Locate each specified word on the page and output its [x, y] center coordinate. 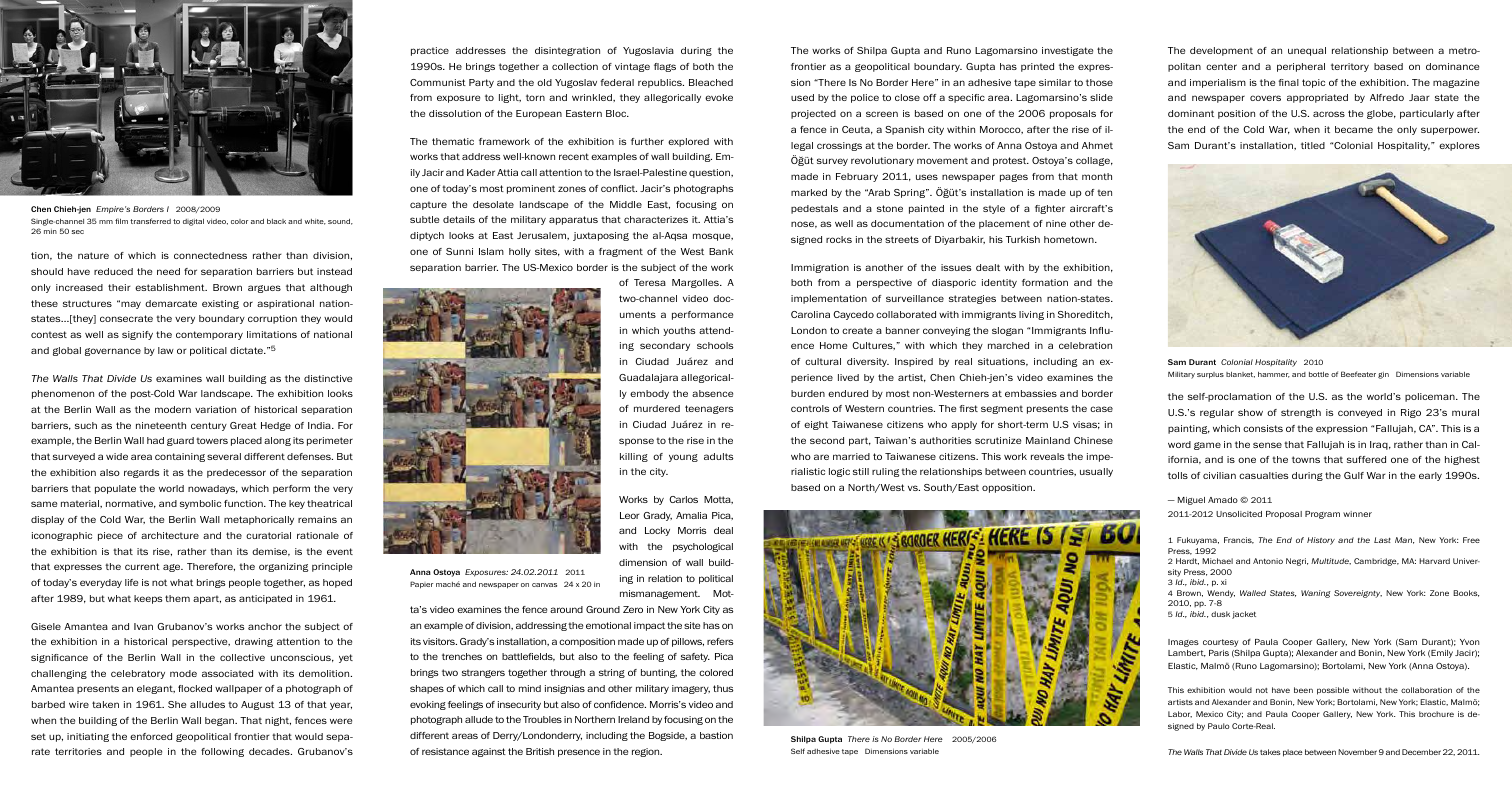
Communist [438, 82]
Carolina [810, 314]
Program [1322, 515]
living [1031, 315]
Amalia [691, 515]
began [221, 721]
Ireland [633, 719]
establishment [171, 287]
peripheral [1301, 67]
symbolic [200, 504]
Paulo [1219, 726]
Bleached [711, 82]
